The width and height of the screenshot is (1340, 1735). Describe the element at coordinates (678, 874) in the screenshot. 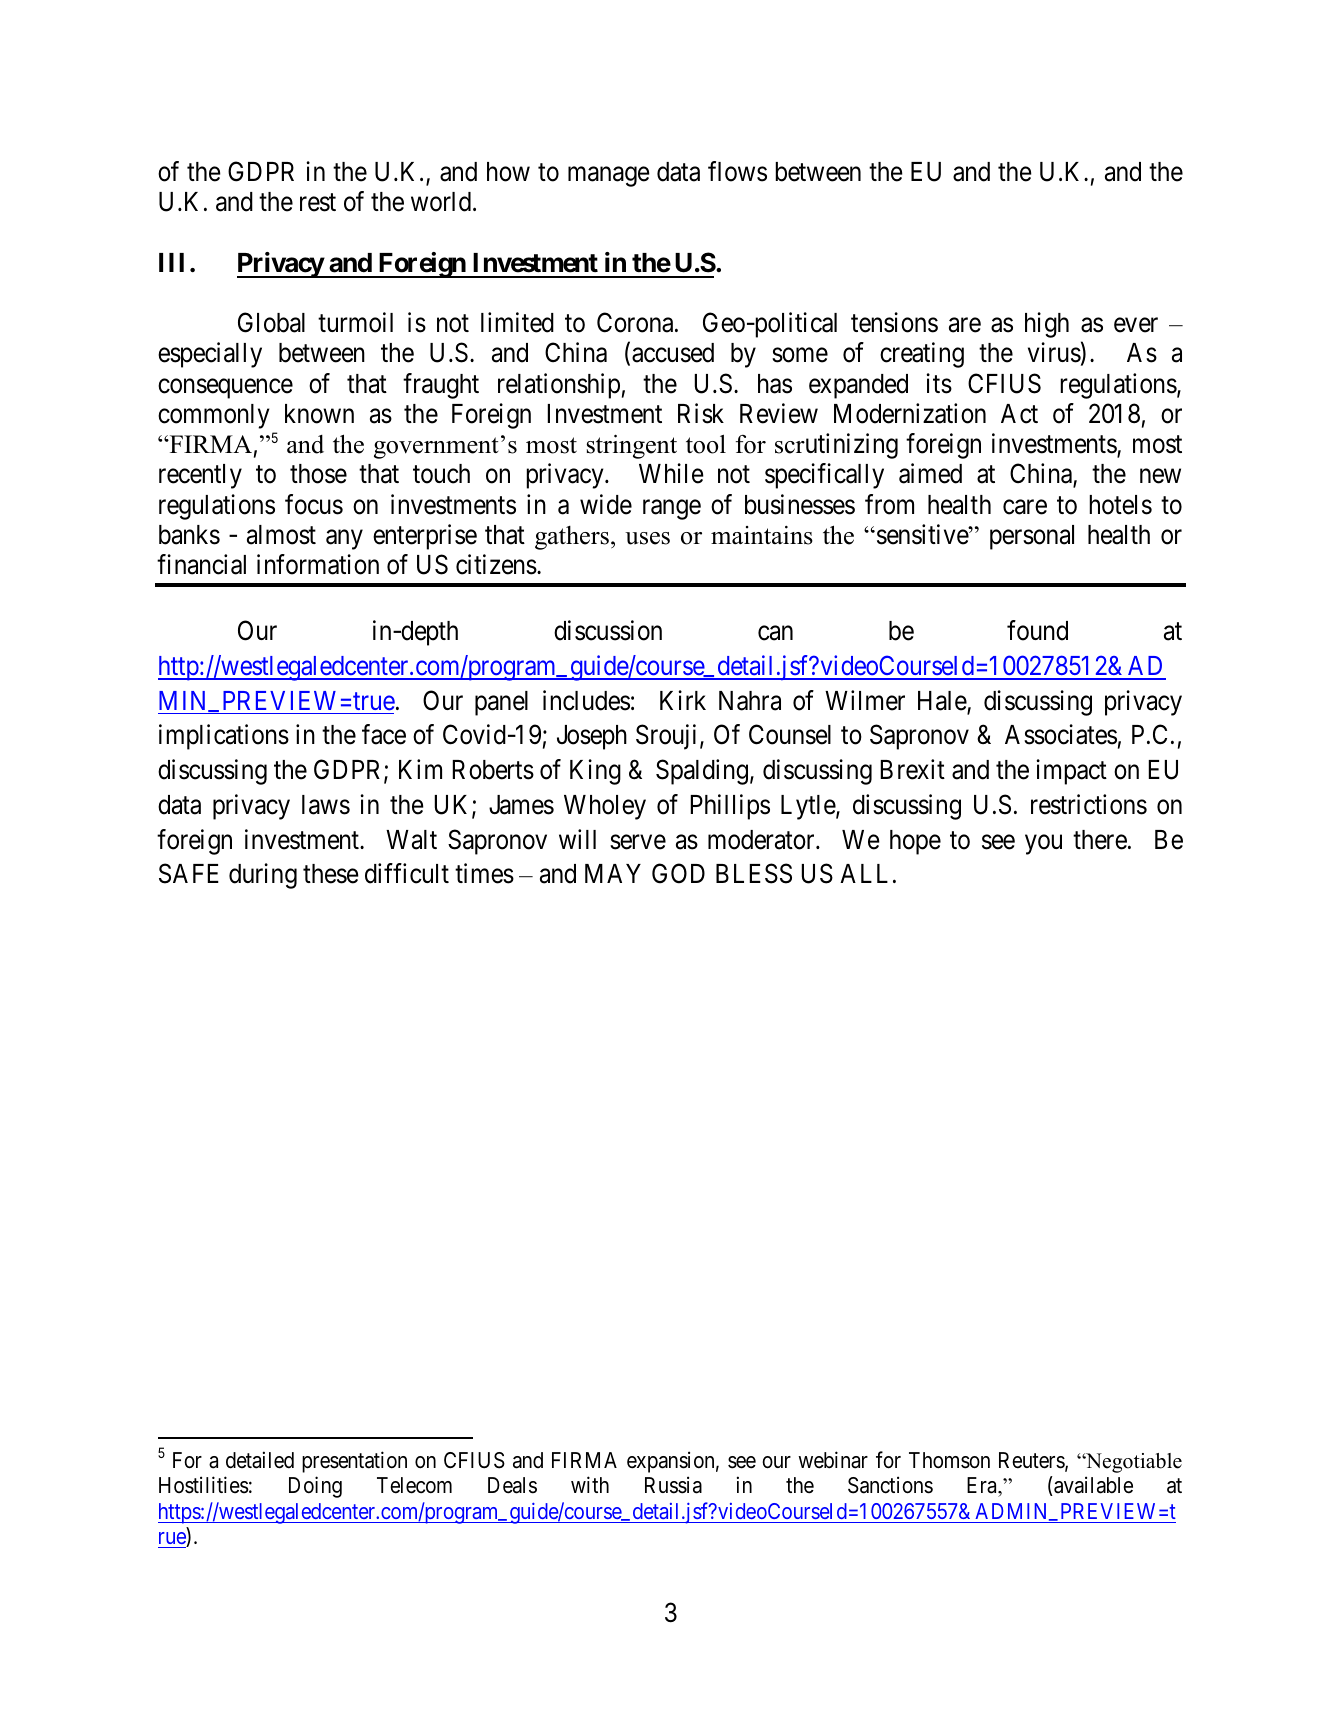

I see `GOD` at that location.
